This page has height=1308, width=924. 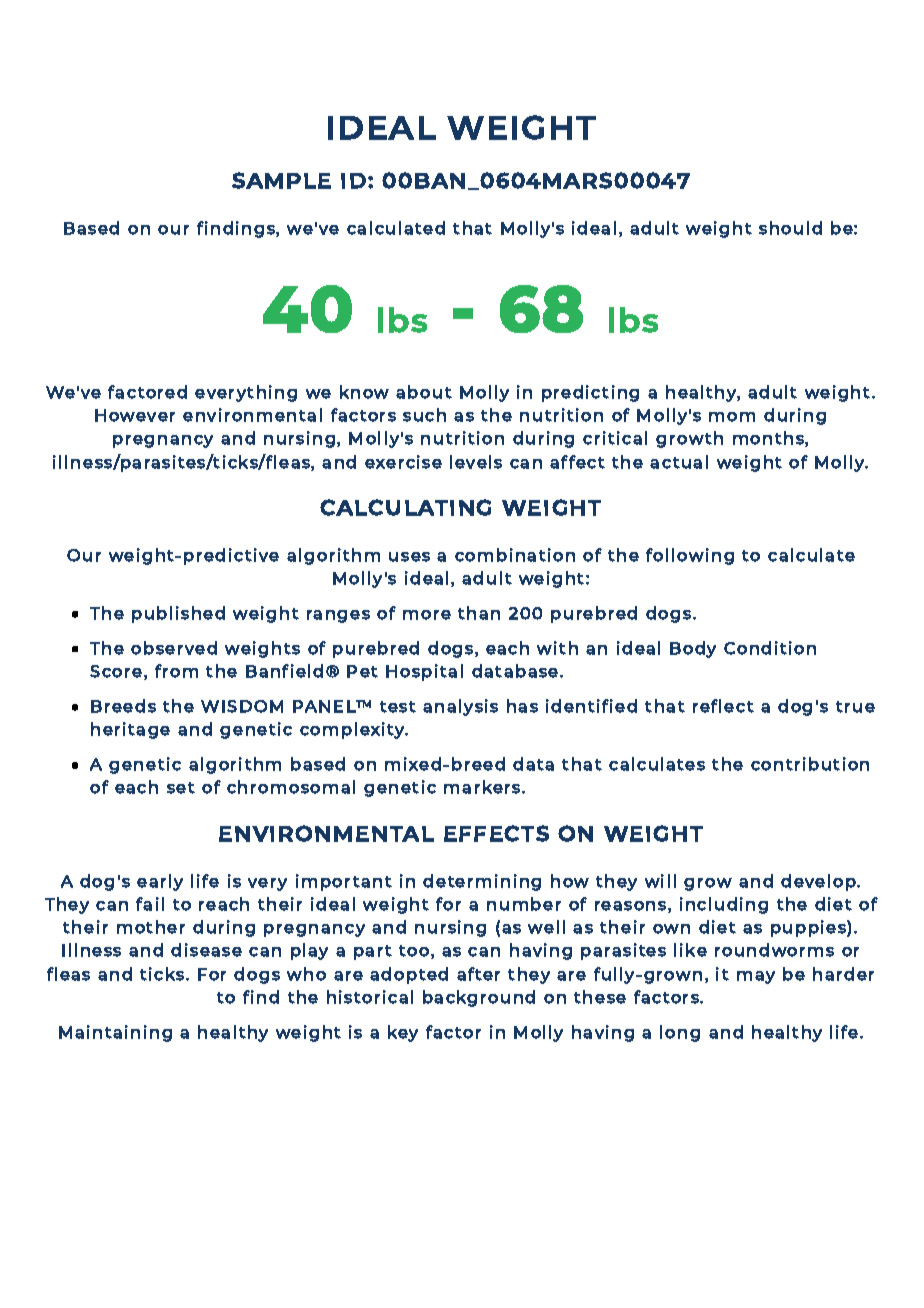 I want to click on Maintaining, so click(x=115, y=1033).
